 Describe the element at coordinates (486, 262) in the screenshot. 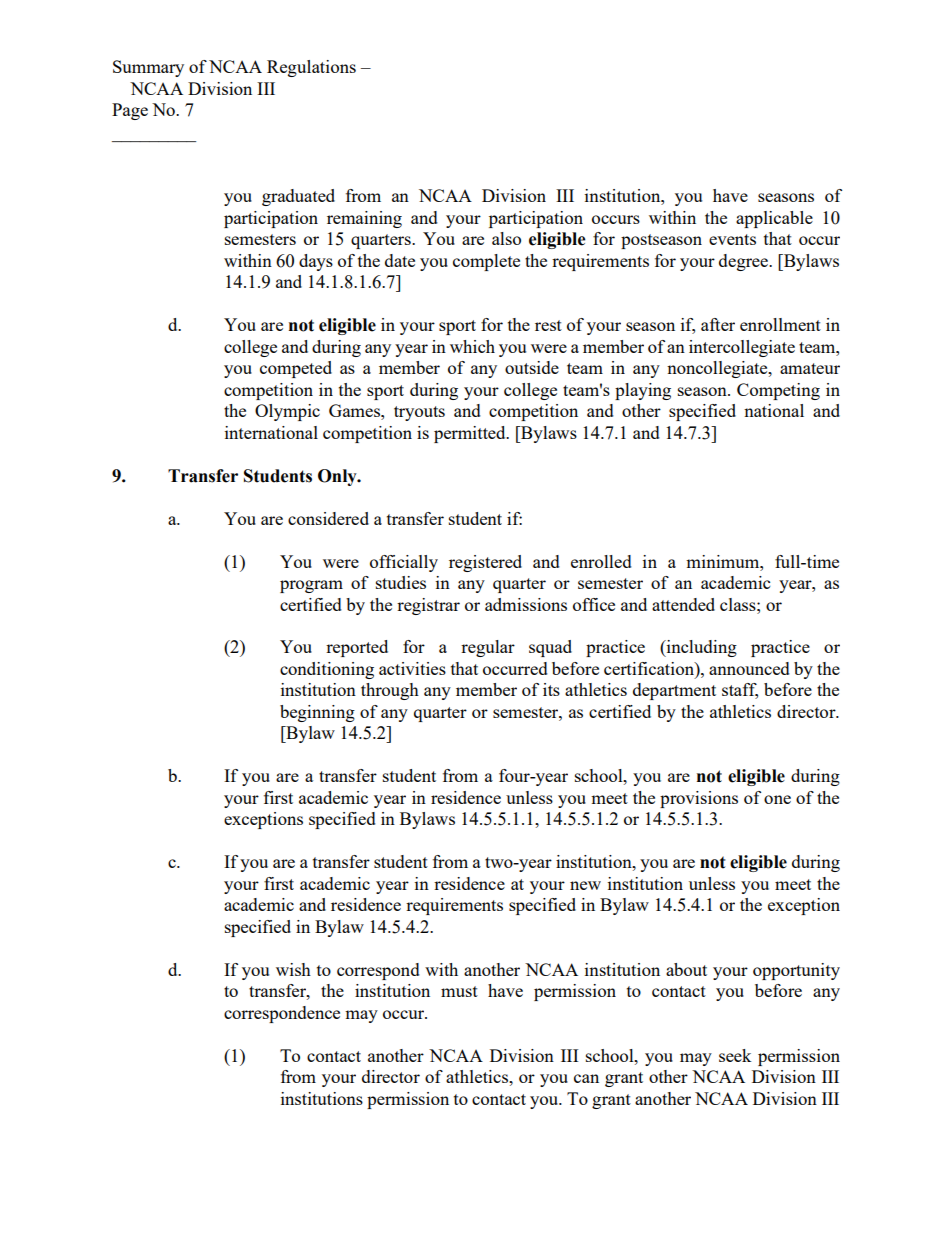

I see `complete` at that location.
